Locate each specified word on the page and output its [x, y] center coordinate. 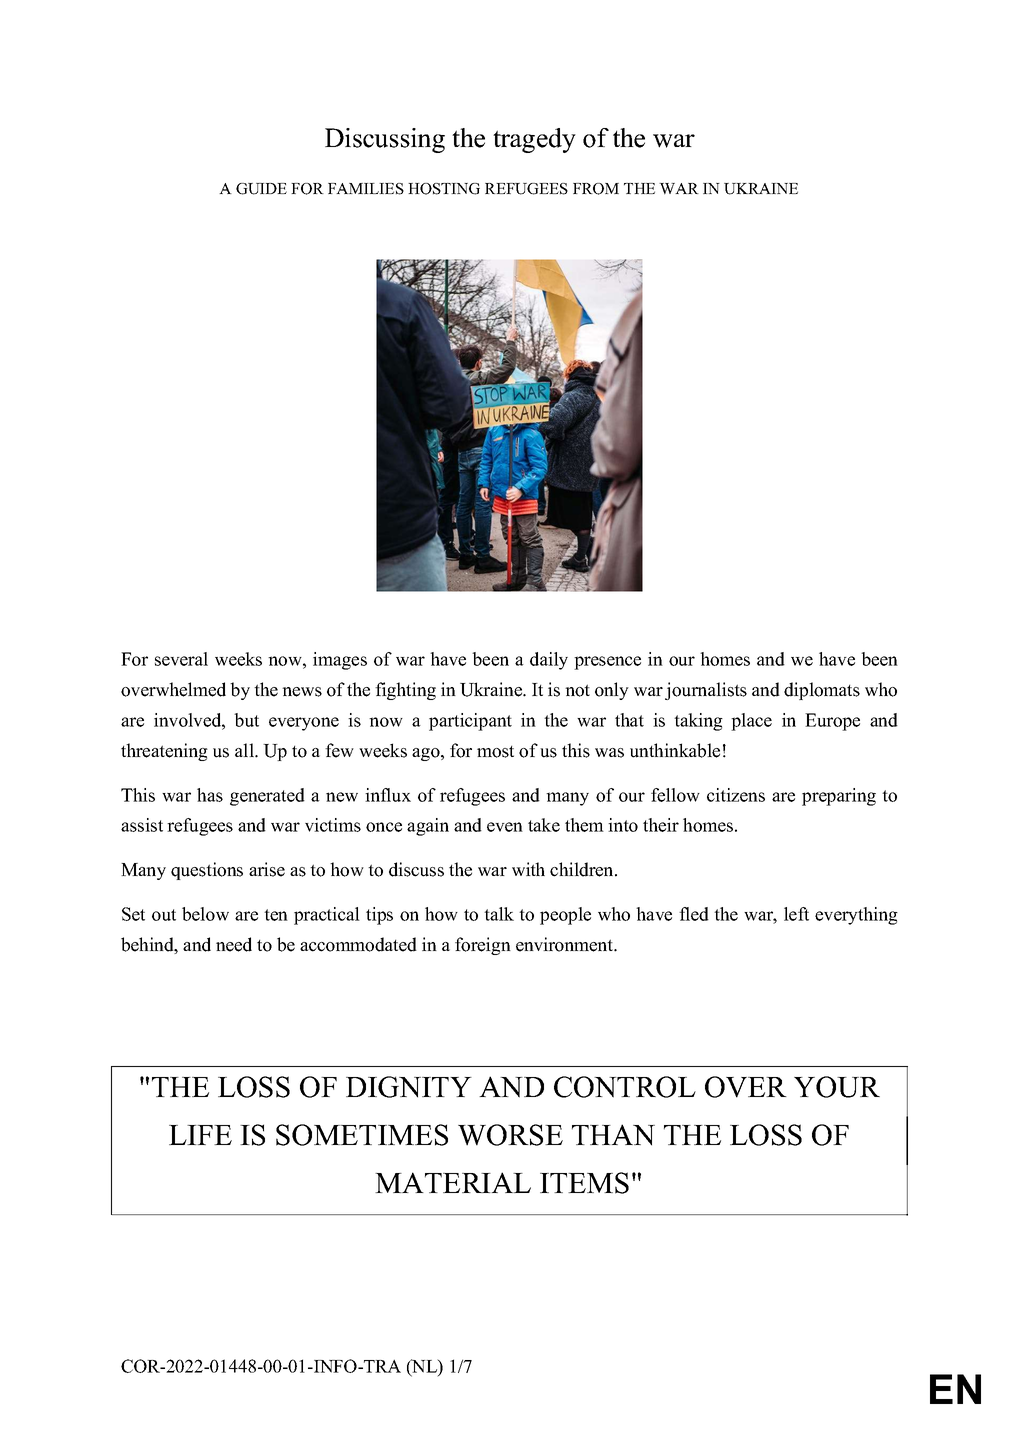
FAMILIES [366, 189]
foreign [483, 946]
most [495, 752]
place [751, 722]
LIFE [200, 1135]
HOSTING [444, 189]
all [245, 750]
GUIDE [261, 189]
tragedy [534, 140]
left [796, 914]
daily [549, 661]
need [234, 944]
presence [607, 663]
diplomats [822, 691]
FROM [596, 189]
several [181, 659]
